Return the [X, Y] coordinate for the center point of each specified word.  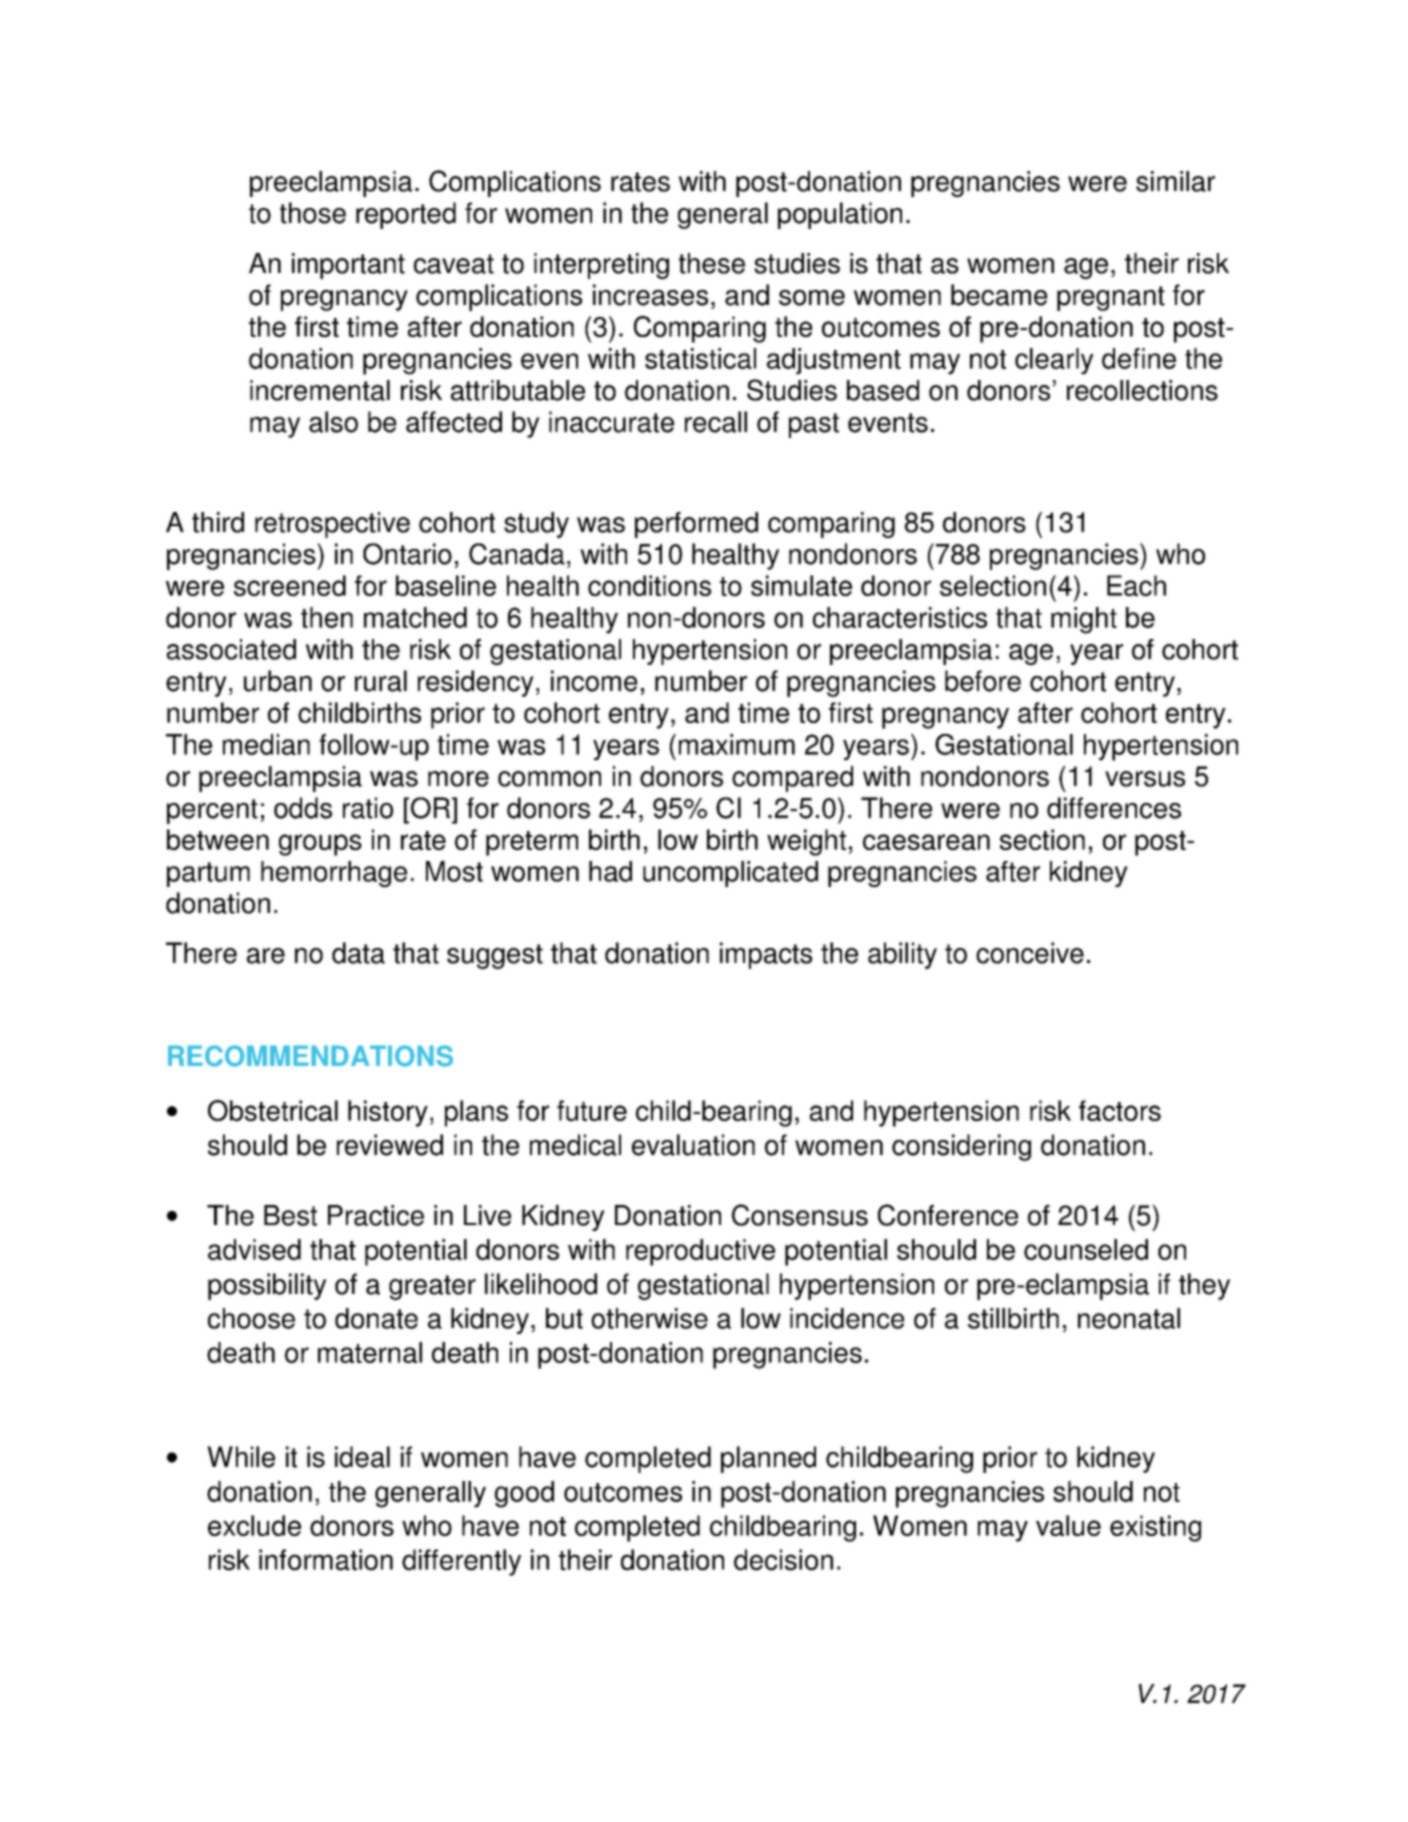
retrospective [332, 525]
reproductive [700, 1252]
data [358, 953]
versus [1145, 779]
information [326, 1560]
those [313, 213]
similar [1175, 181]
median [266, 744]
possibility [267, 1286]
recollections [1142, 390]
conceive [1030, 953]
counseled [1086, 1249]
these [712, 263]
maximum [737, 744]
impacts [766, 955]
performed [696, 525]
